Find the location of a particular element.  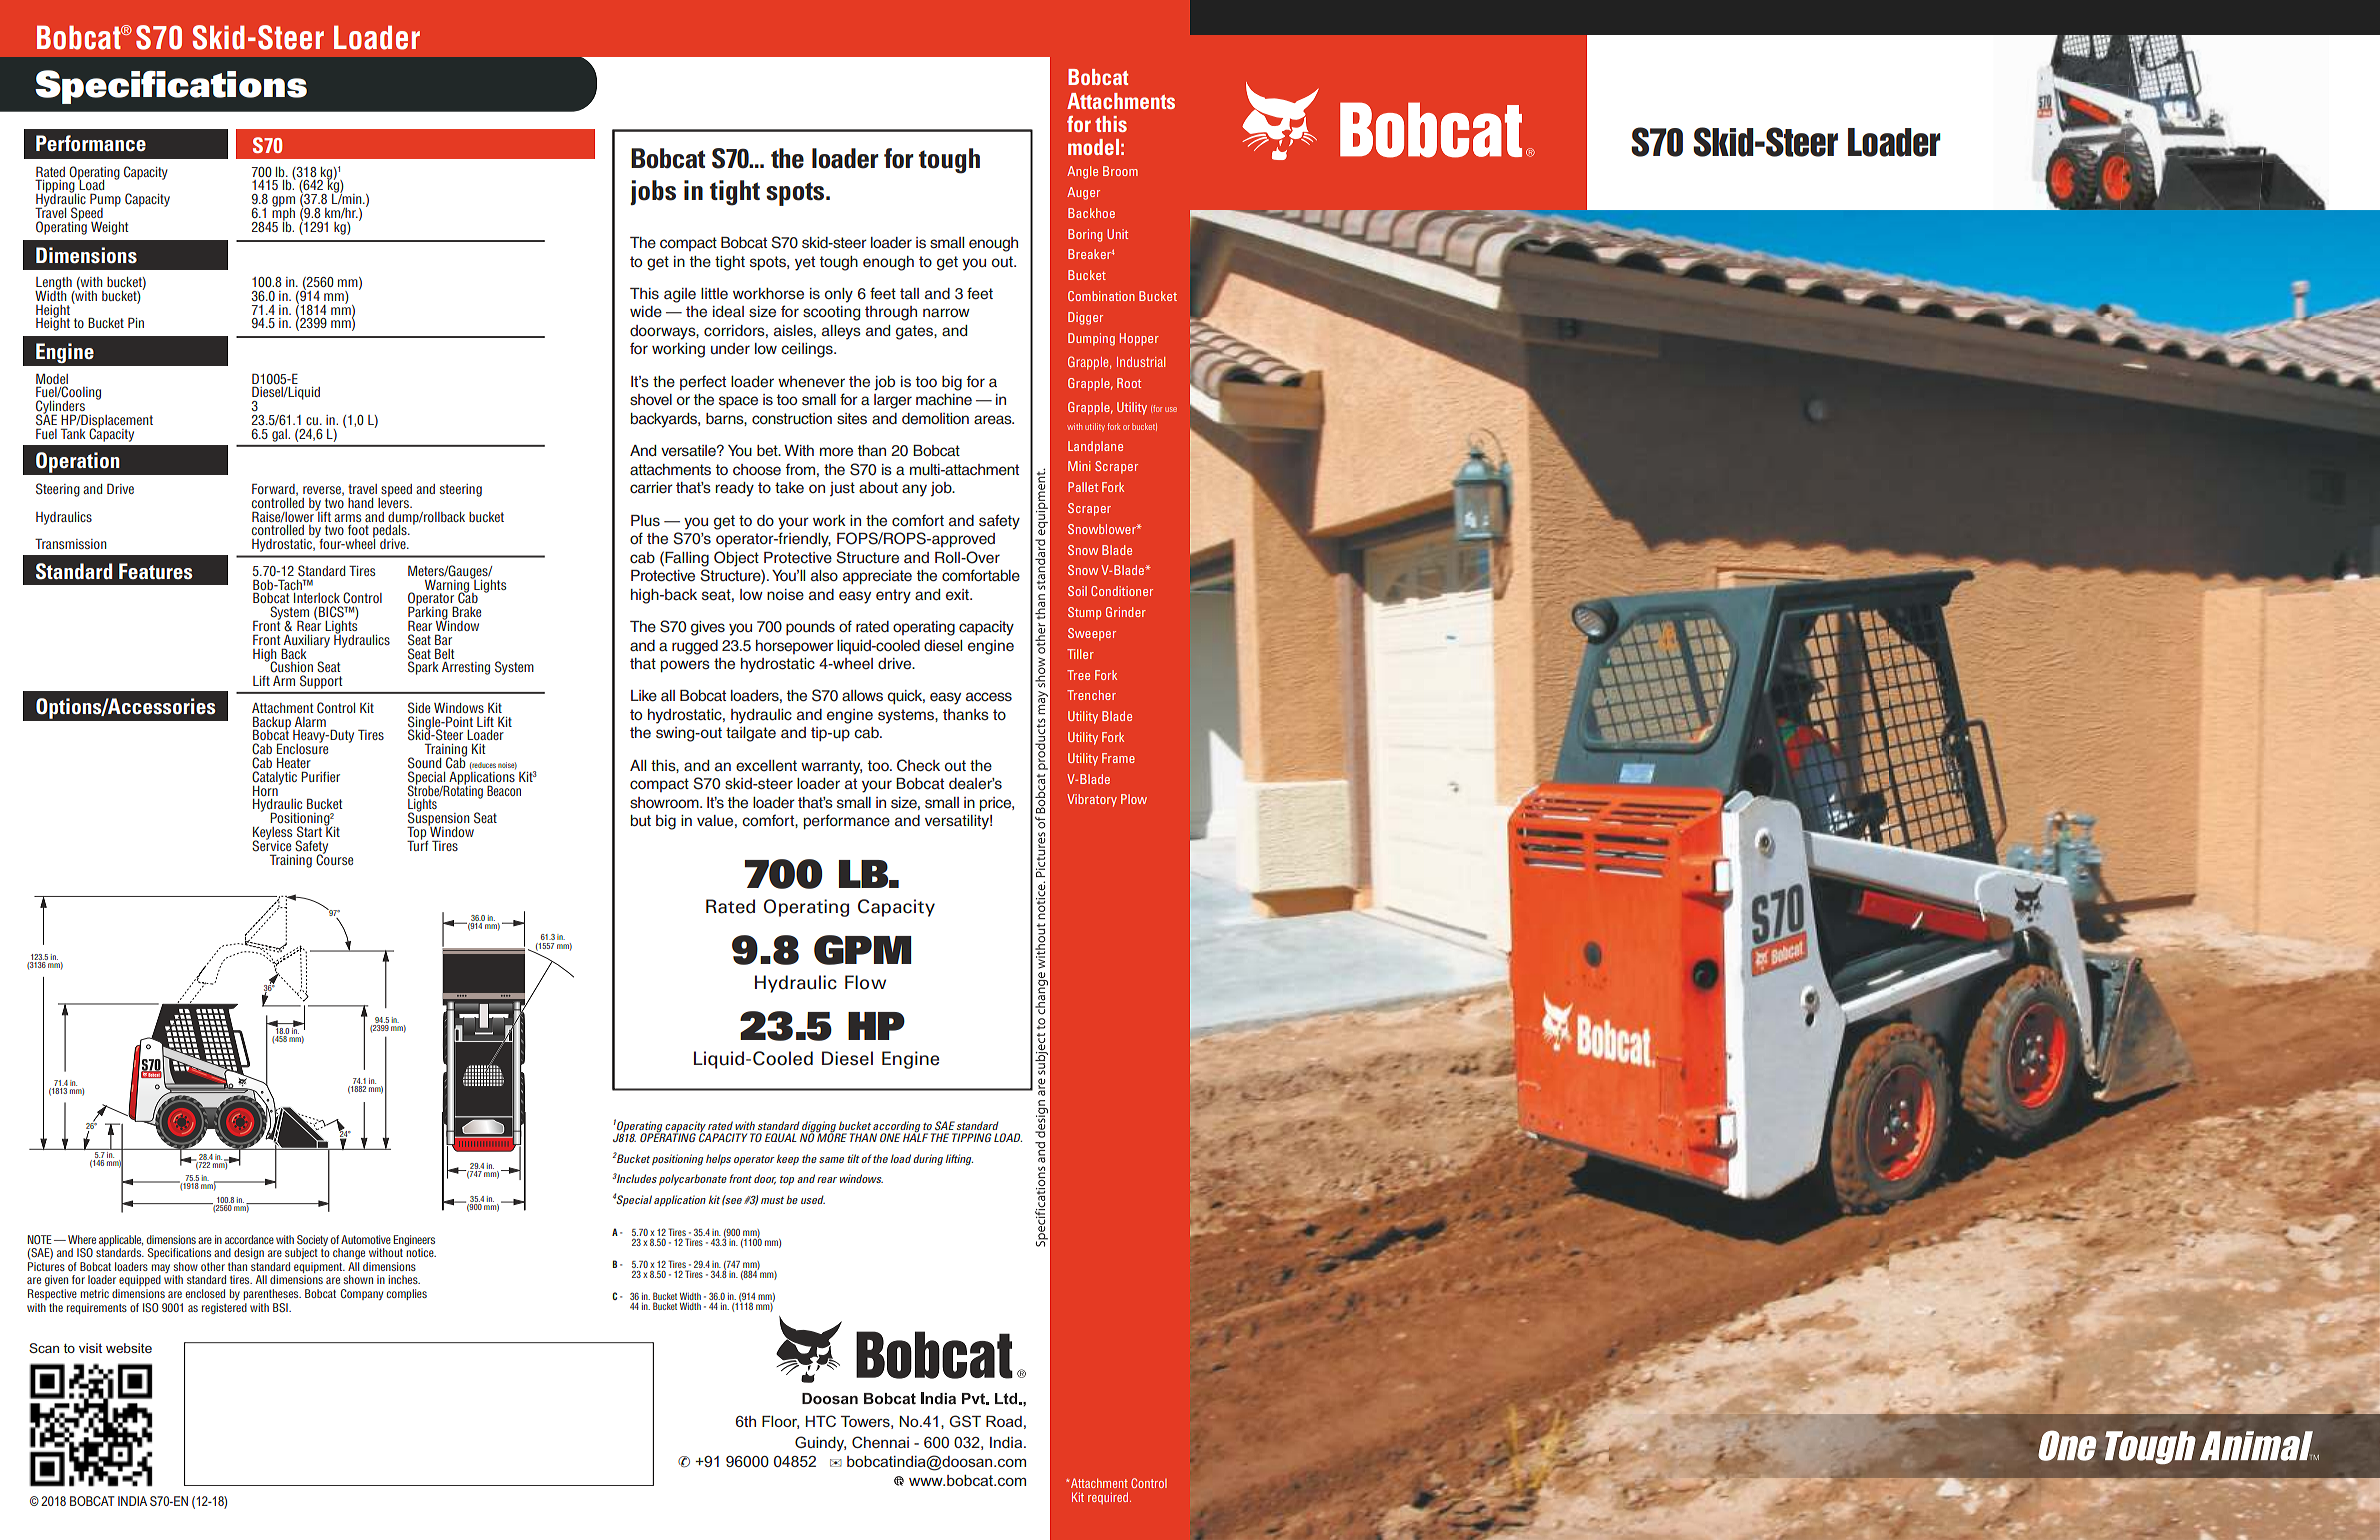

website is located at coordinates (129, 1348).
